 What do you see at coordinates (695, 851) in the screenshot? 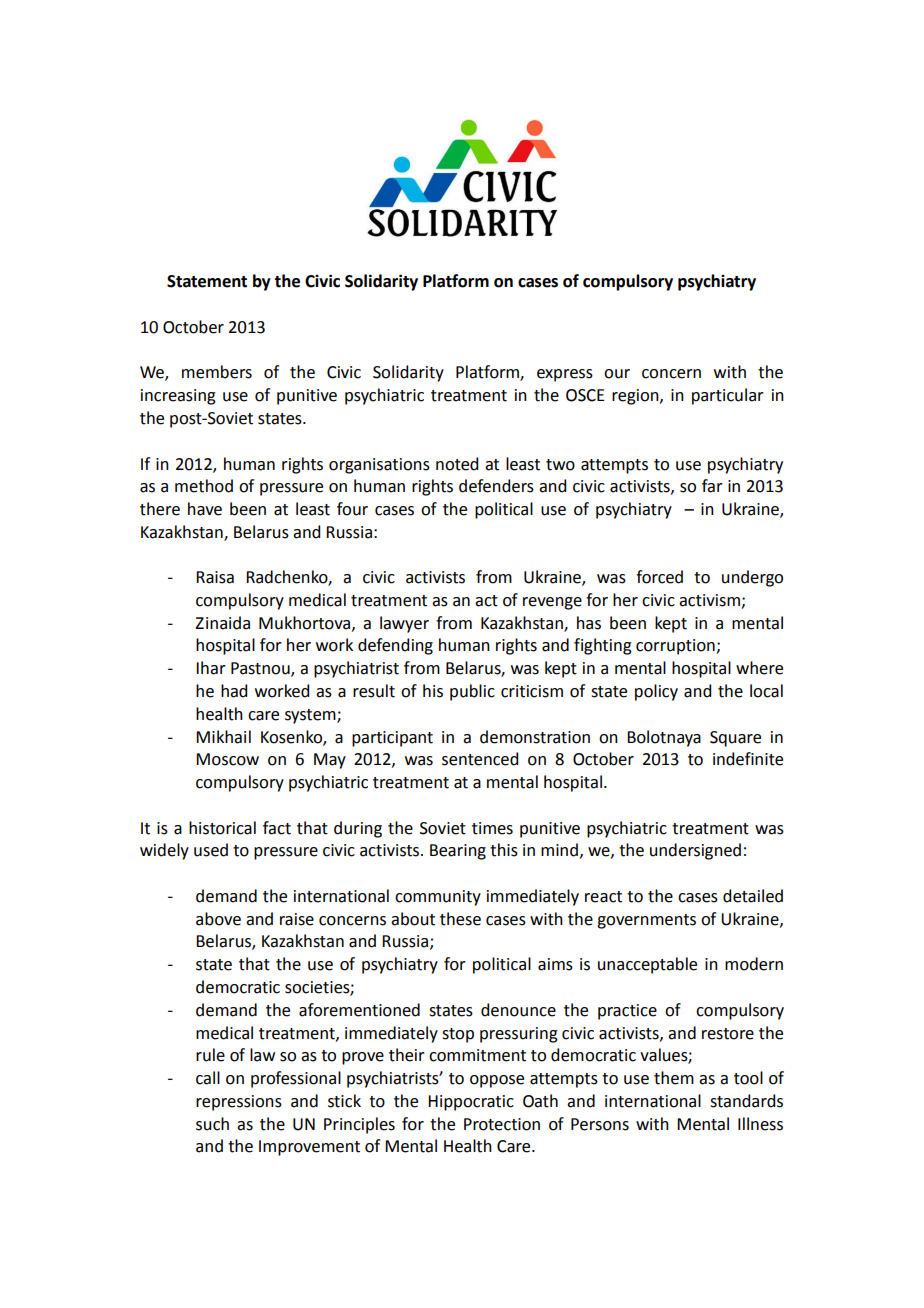
I see `undersigned` at bounding box center [695, 851].
